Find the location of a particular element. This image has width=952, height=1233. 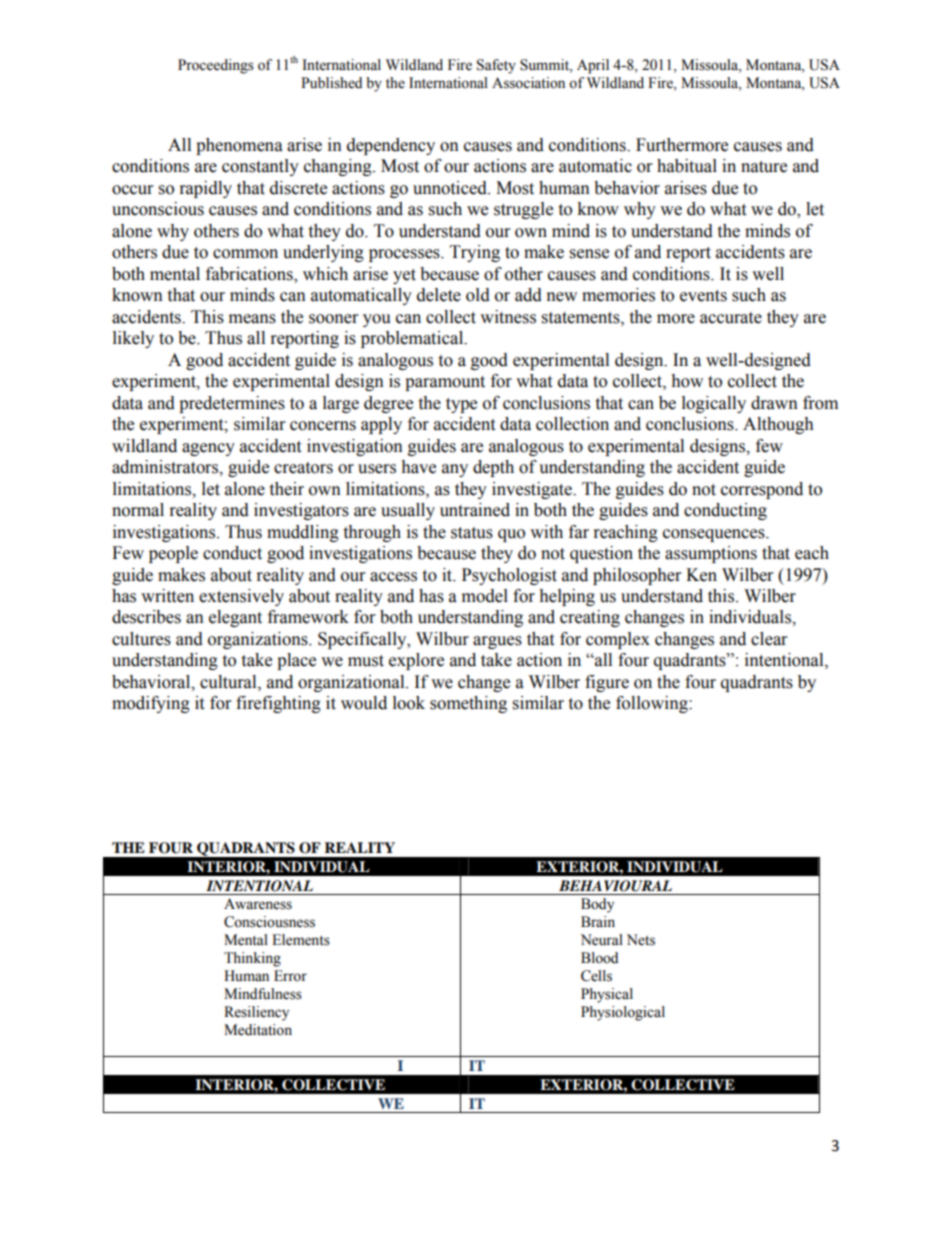

Resiliency is located at coordinates (256, 1013).
